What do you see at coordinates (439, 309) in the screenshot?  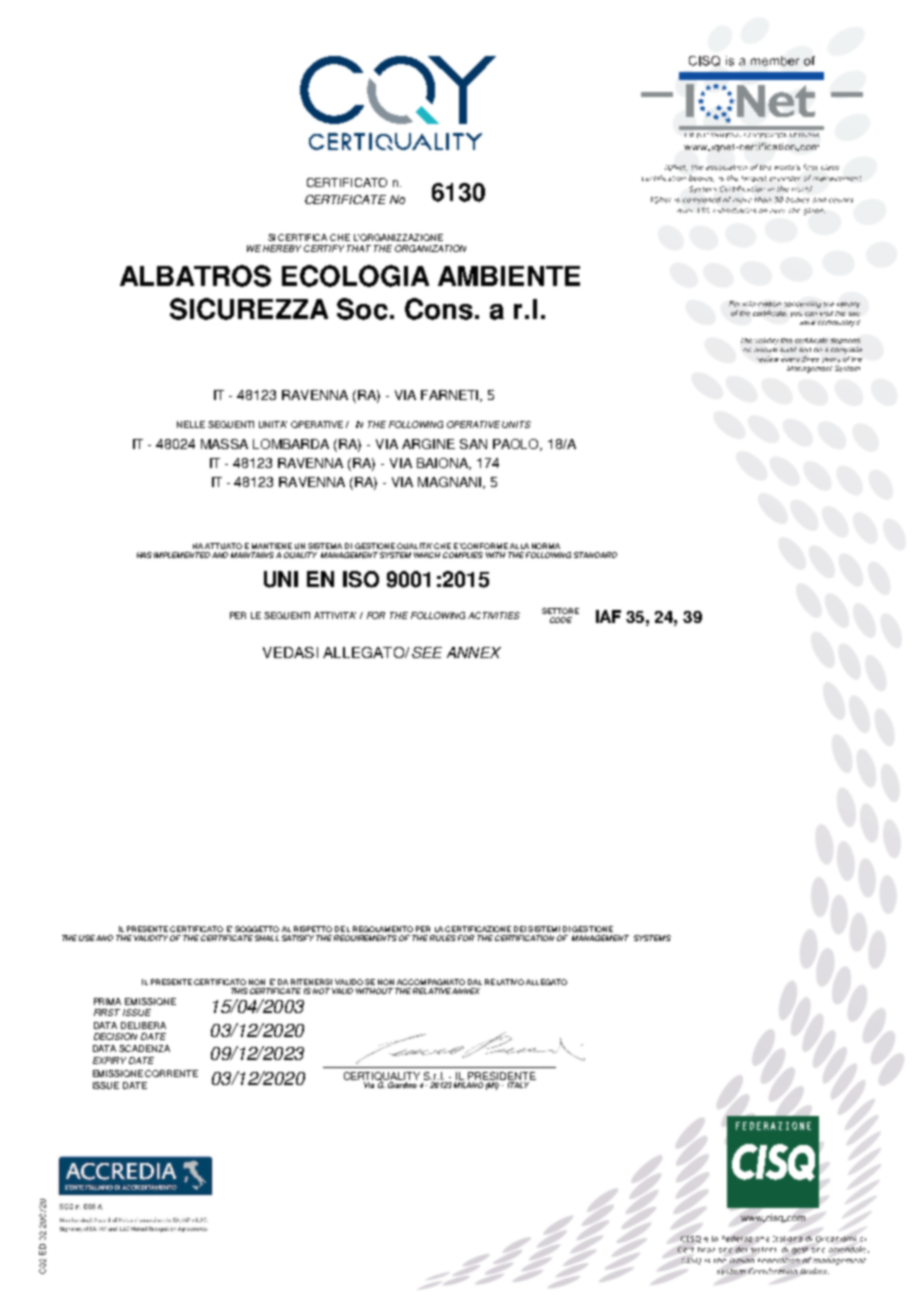 I see `Cons` at bounding box center [439, 309].
